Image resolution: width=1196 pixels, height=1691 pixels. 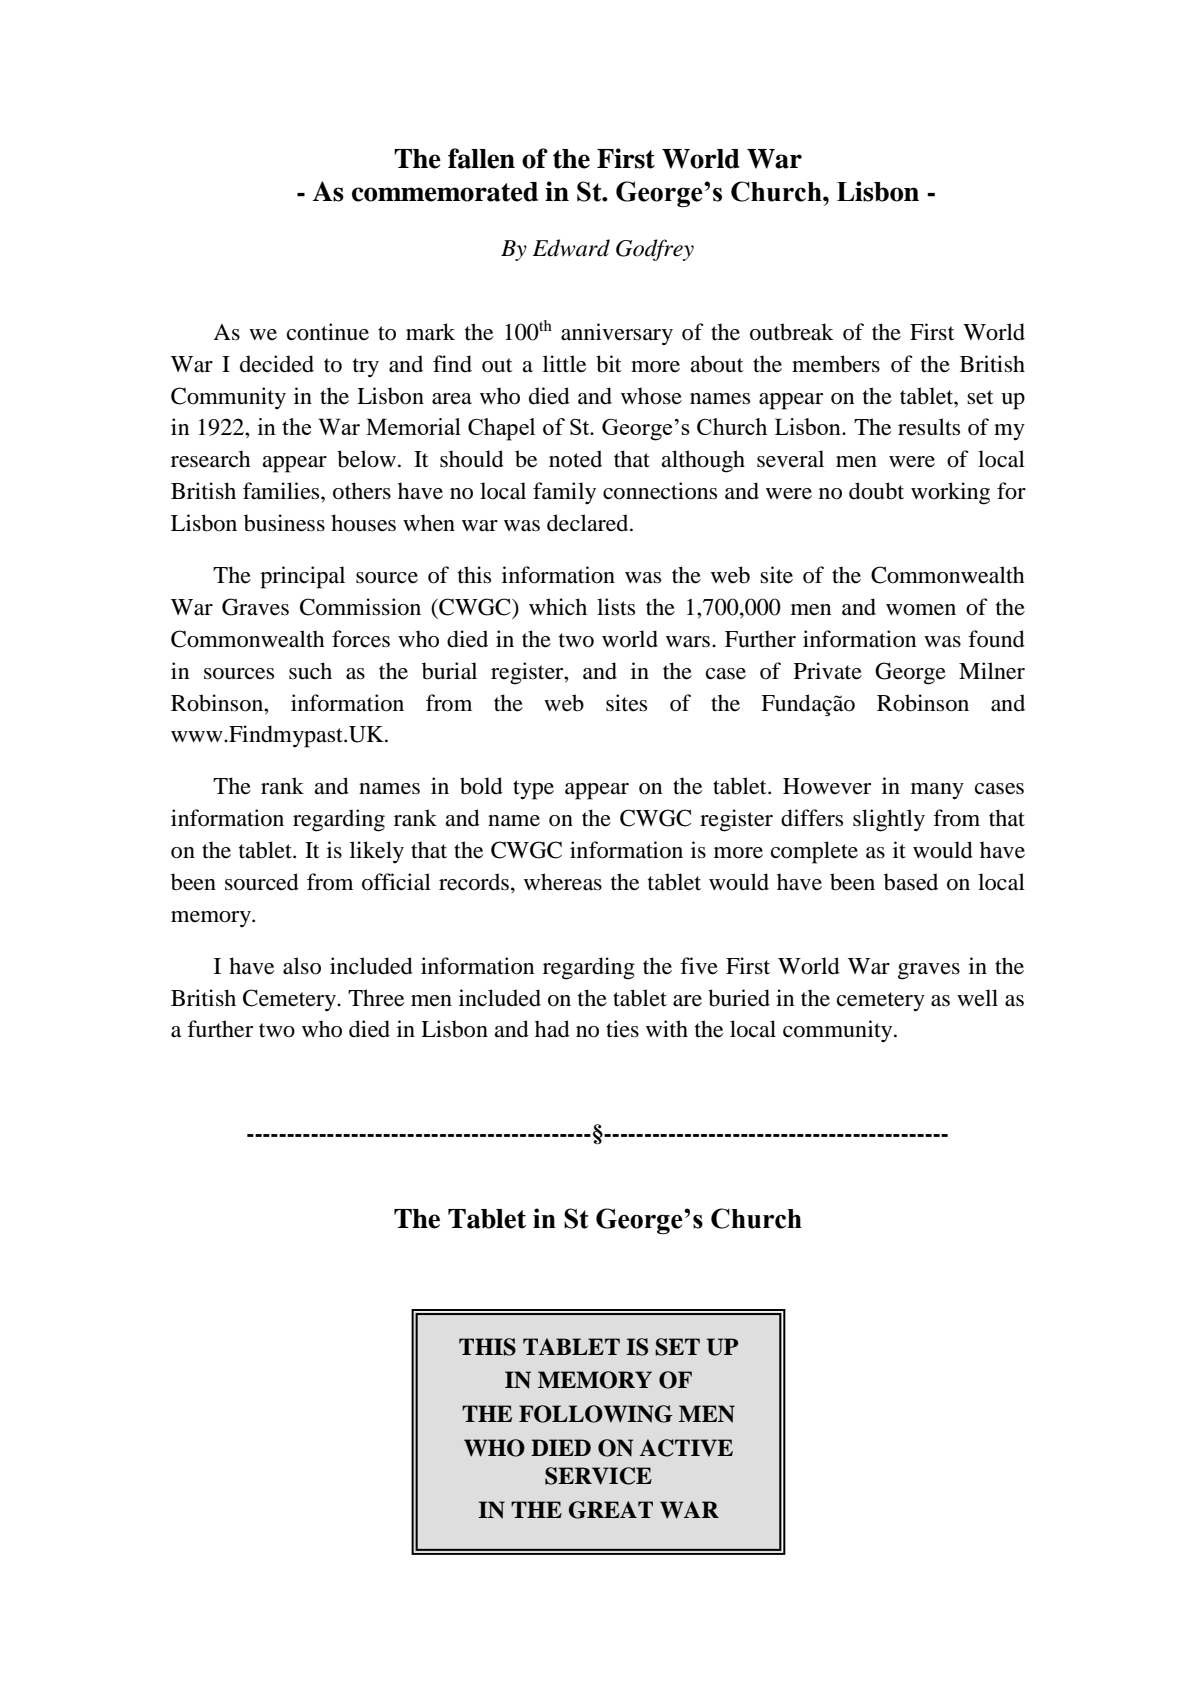 What do you see at coordinates (445, 192) in the screenshot?
I see `commemorated` at bounding box center [445, 192].
